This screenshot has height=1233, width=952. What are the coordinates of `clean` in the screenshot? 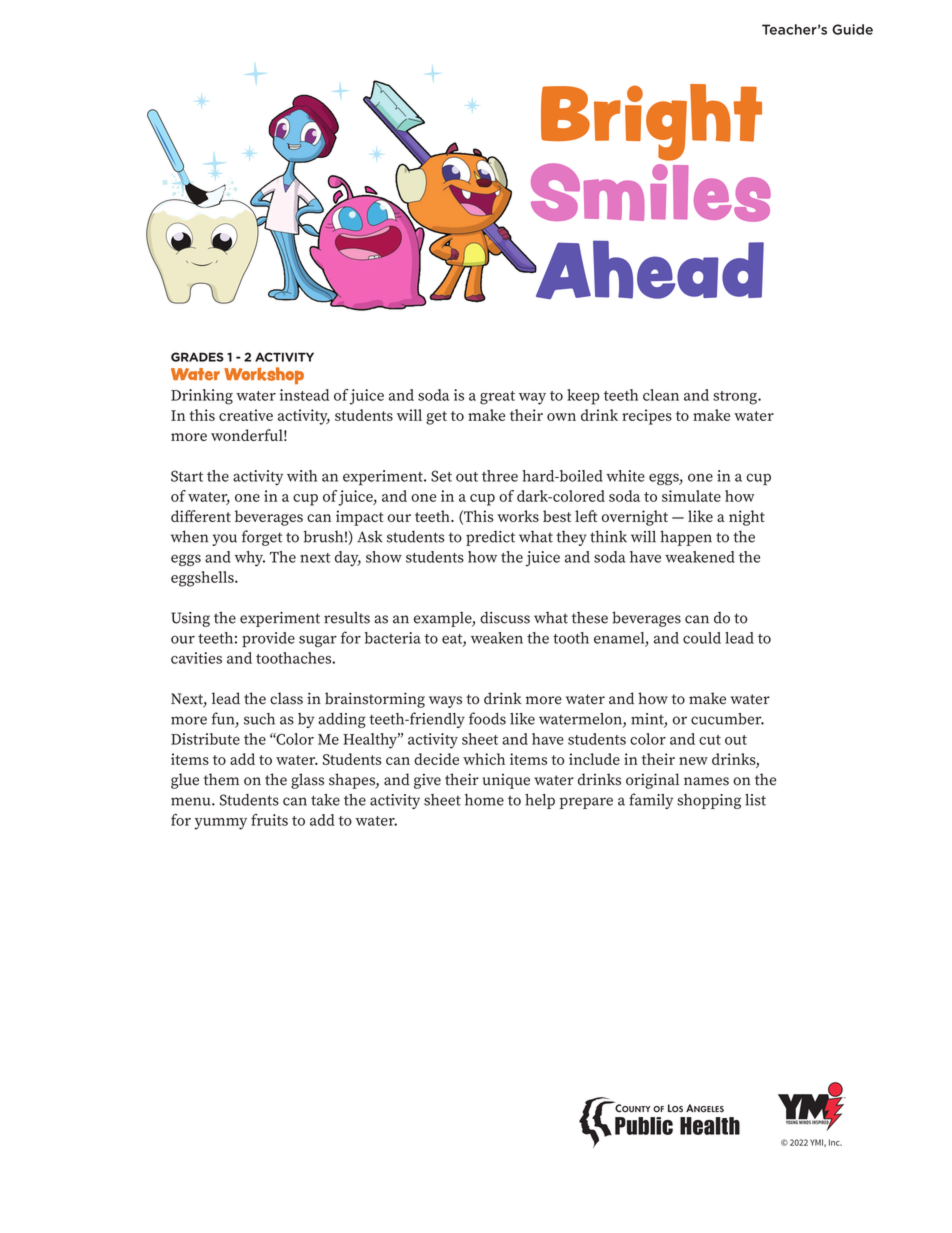 It's located at (661, 395).
